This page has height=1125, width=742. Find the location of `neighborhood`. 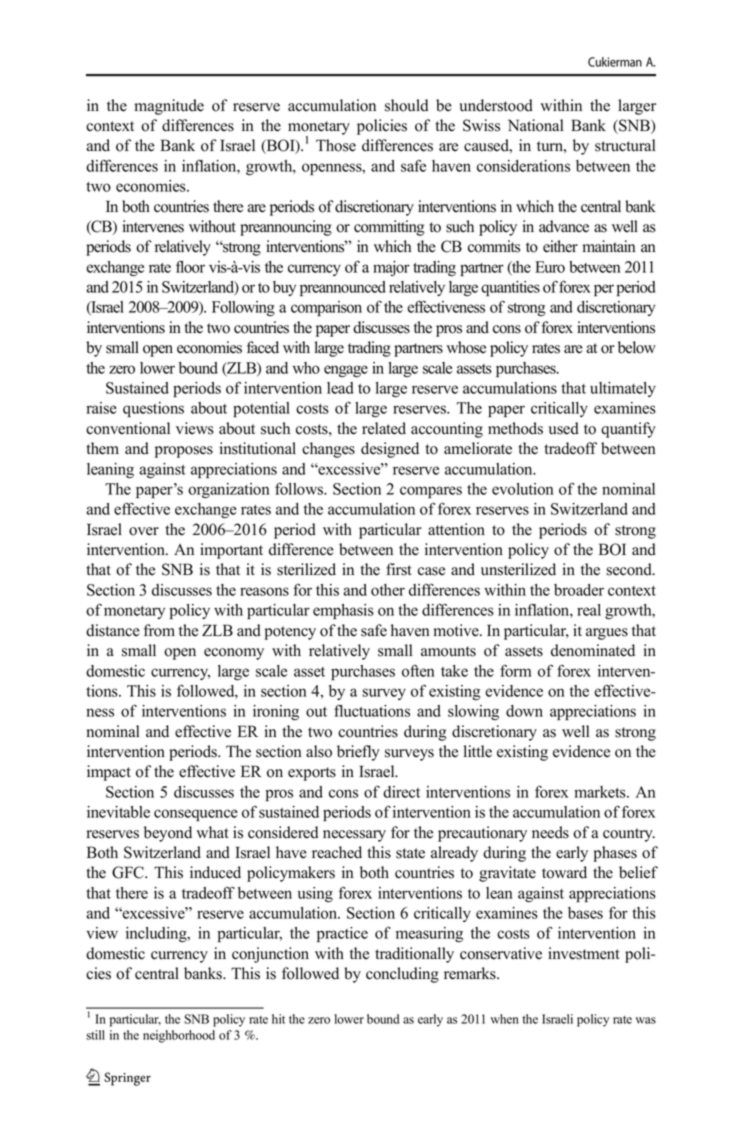

neighborhood is located at coordinates (179, 1036).
